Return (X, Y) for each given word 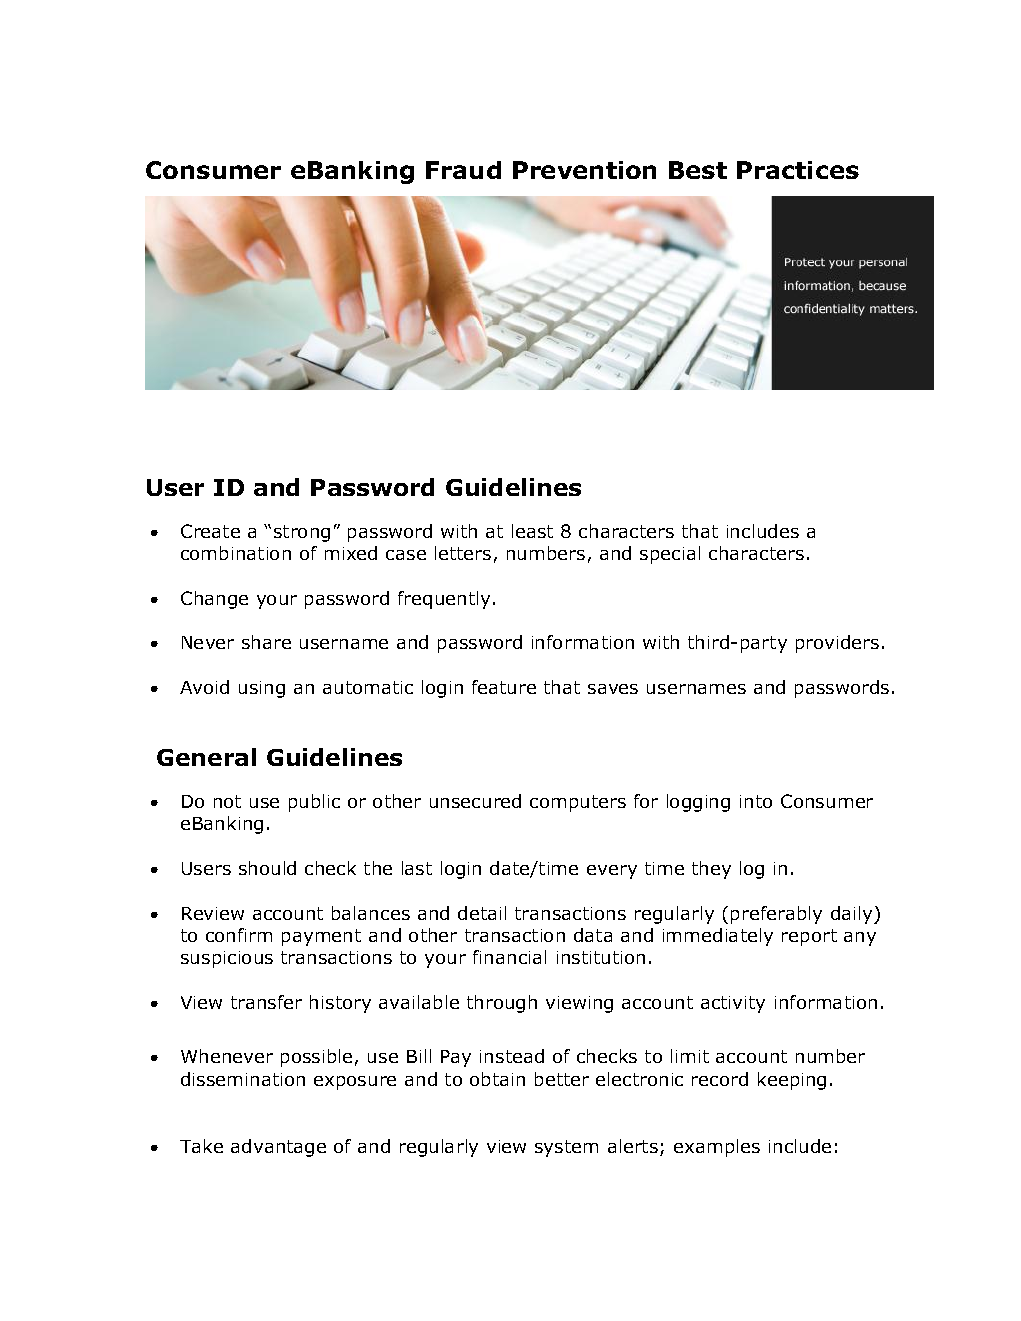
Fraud (463, 170)
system (566, 1148)
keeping (792, 1081)
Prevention (584, 170)
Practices (798, 170)
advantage (278, 1148)
